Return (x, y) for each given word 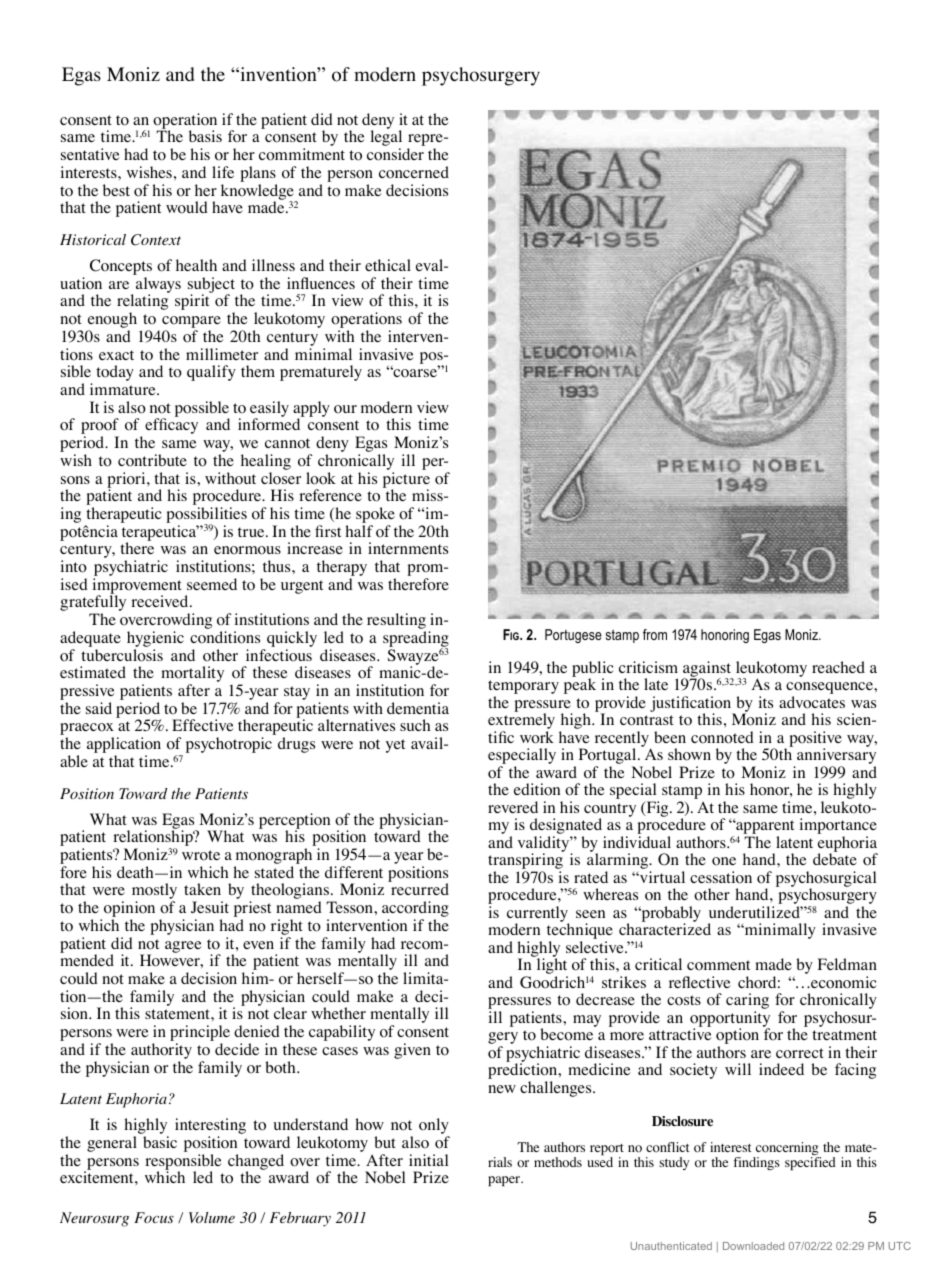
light (552, 967)
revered (513, 807)
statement (178, 1014)
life (223, 172)
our (345, 409)
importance (838, 827)
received (161, 601)
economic (843, 982)
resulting (396, 622)
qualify (211, 373)
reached (838, 667)
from (655, 634)
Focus (154, 1217)
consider (395, 154)
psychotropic (229, 745)
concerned (414, 172)
